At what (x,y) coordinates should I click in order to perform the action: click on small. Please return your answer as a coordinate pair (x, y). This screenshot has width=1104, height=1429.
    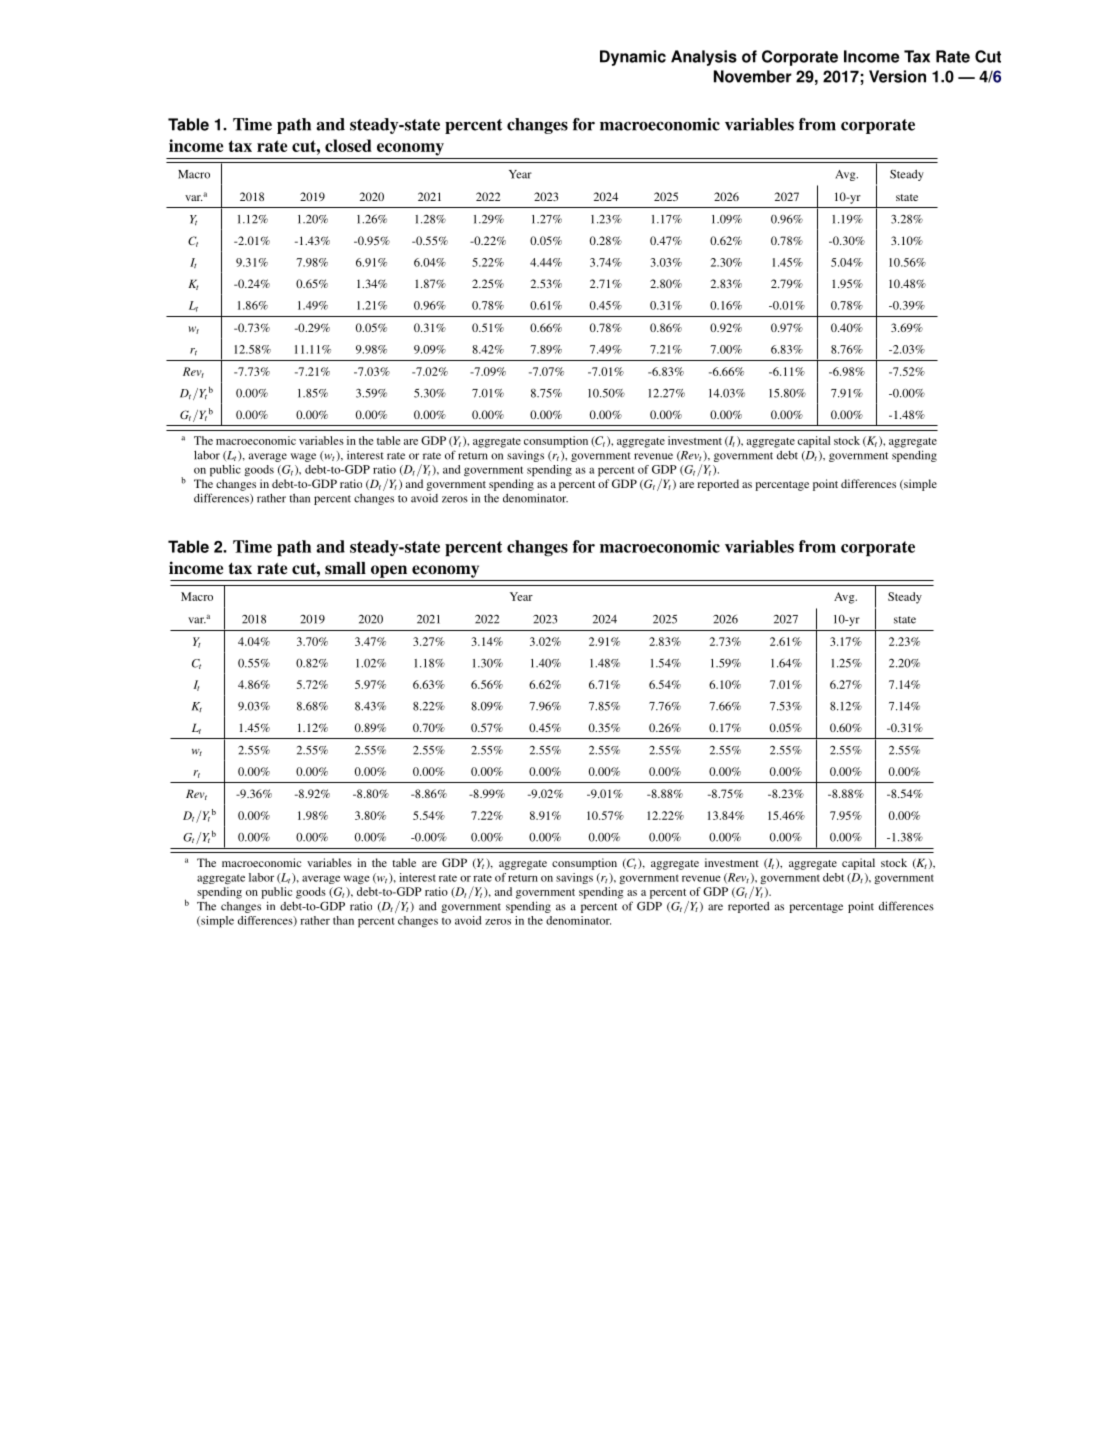
    Looking at the image, I should click on (345, 568).
